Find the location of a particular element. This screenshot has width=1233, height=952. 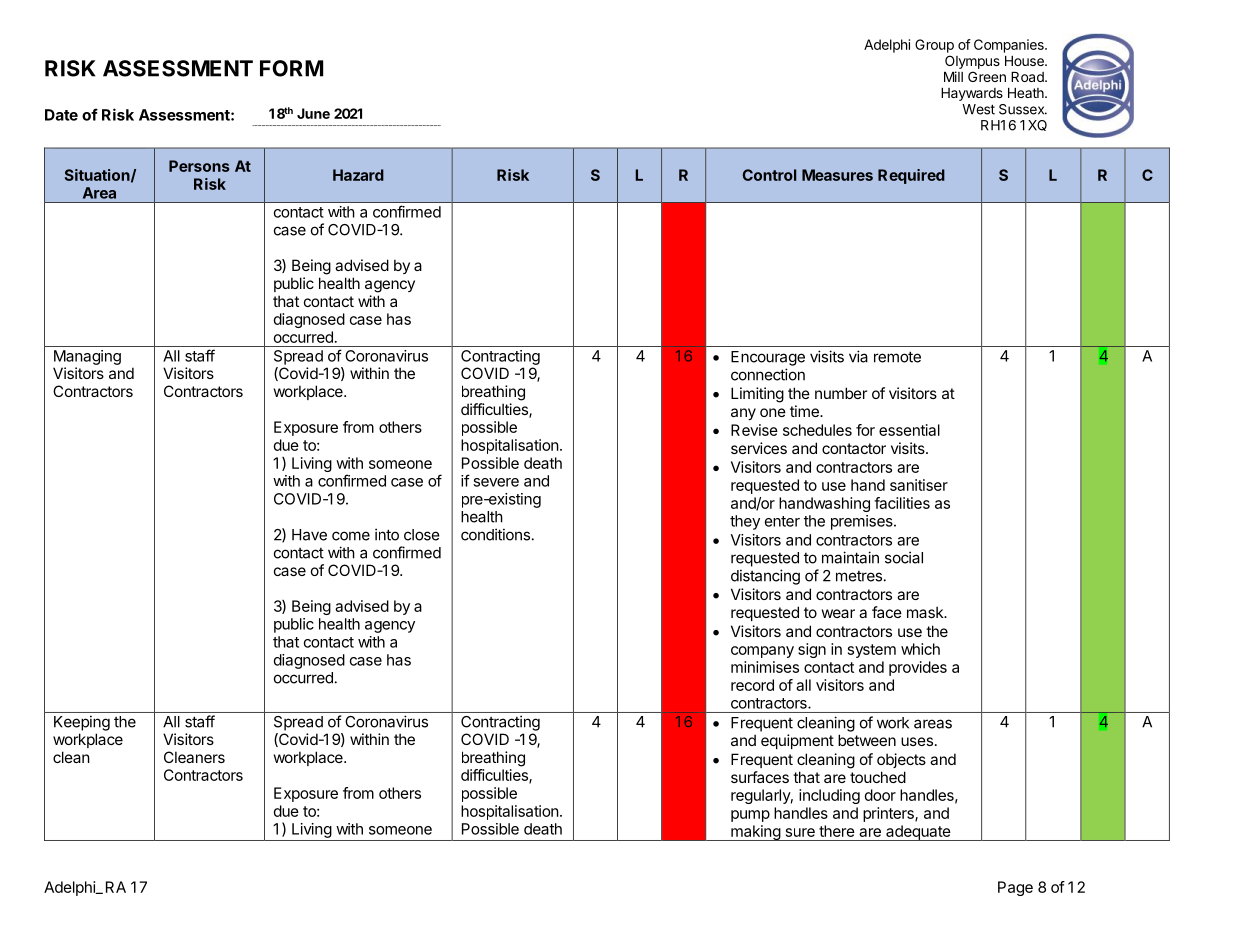

conditions is located at coordinates (495, 534).
